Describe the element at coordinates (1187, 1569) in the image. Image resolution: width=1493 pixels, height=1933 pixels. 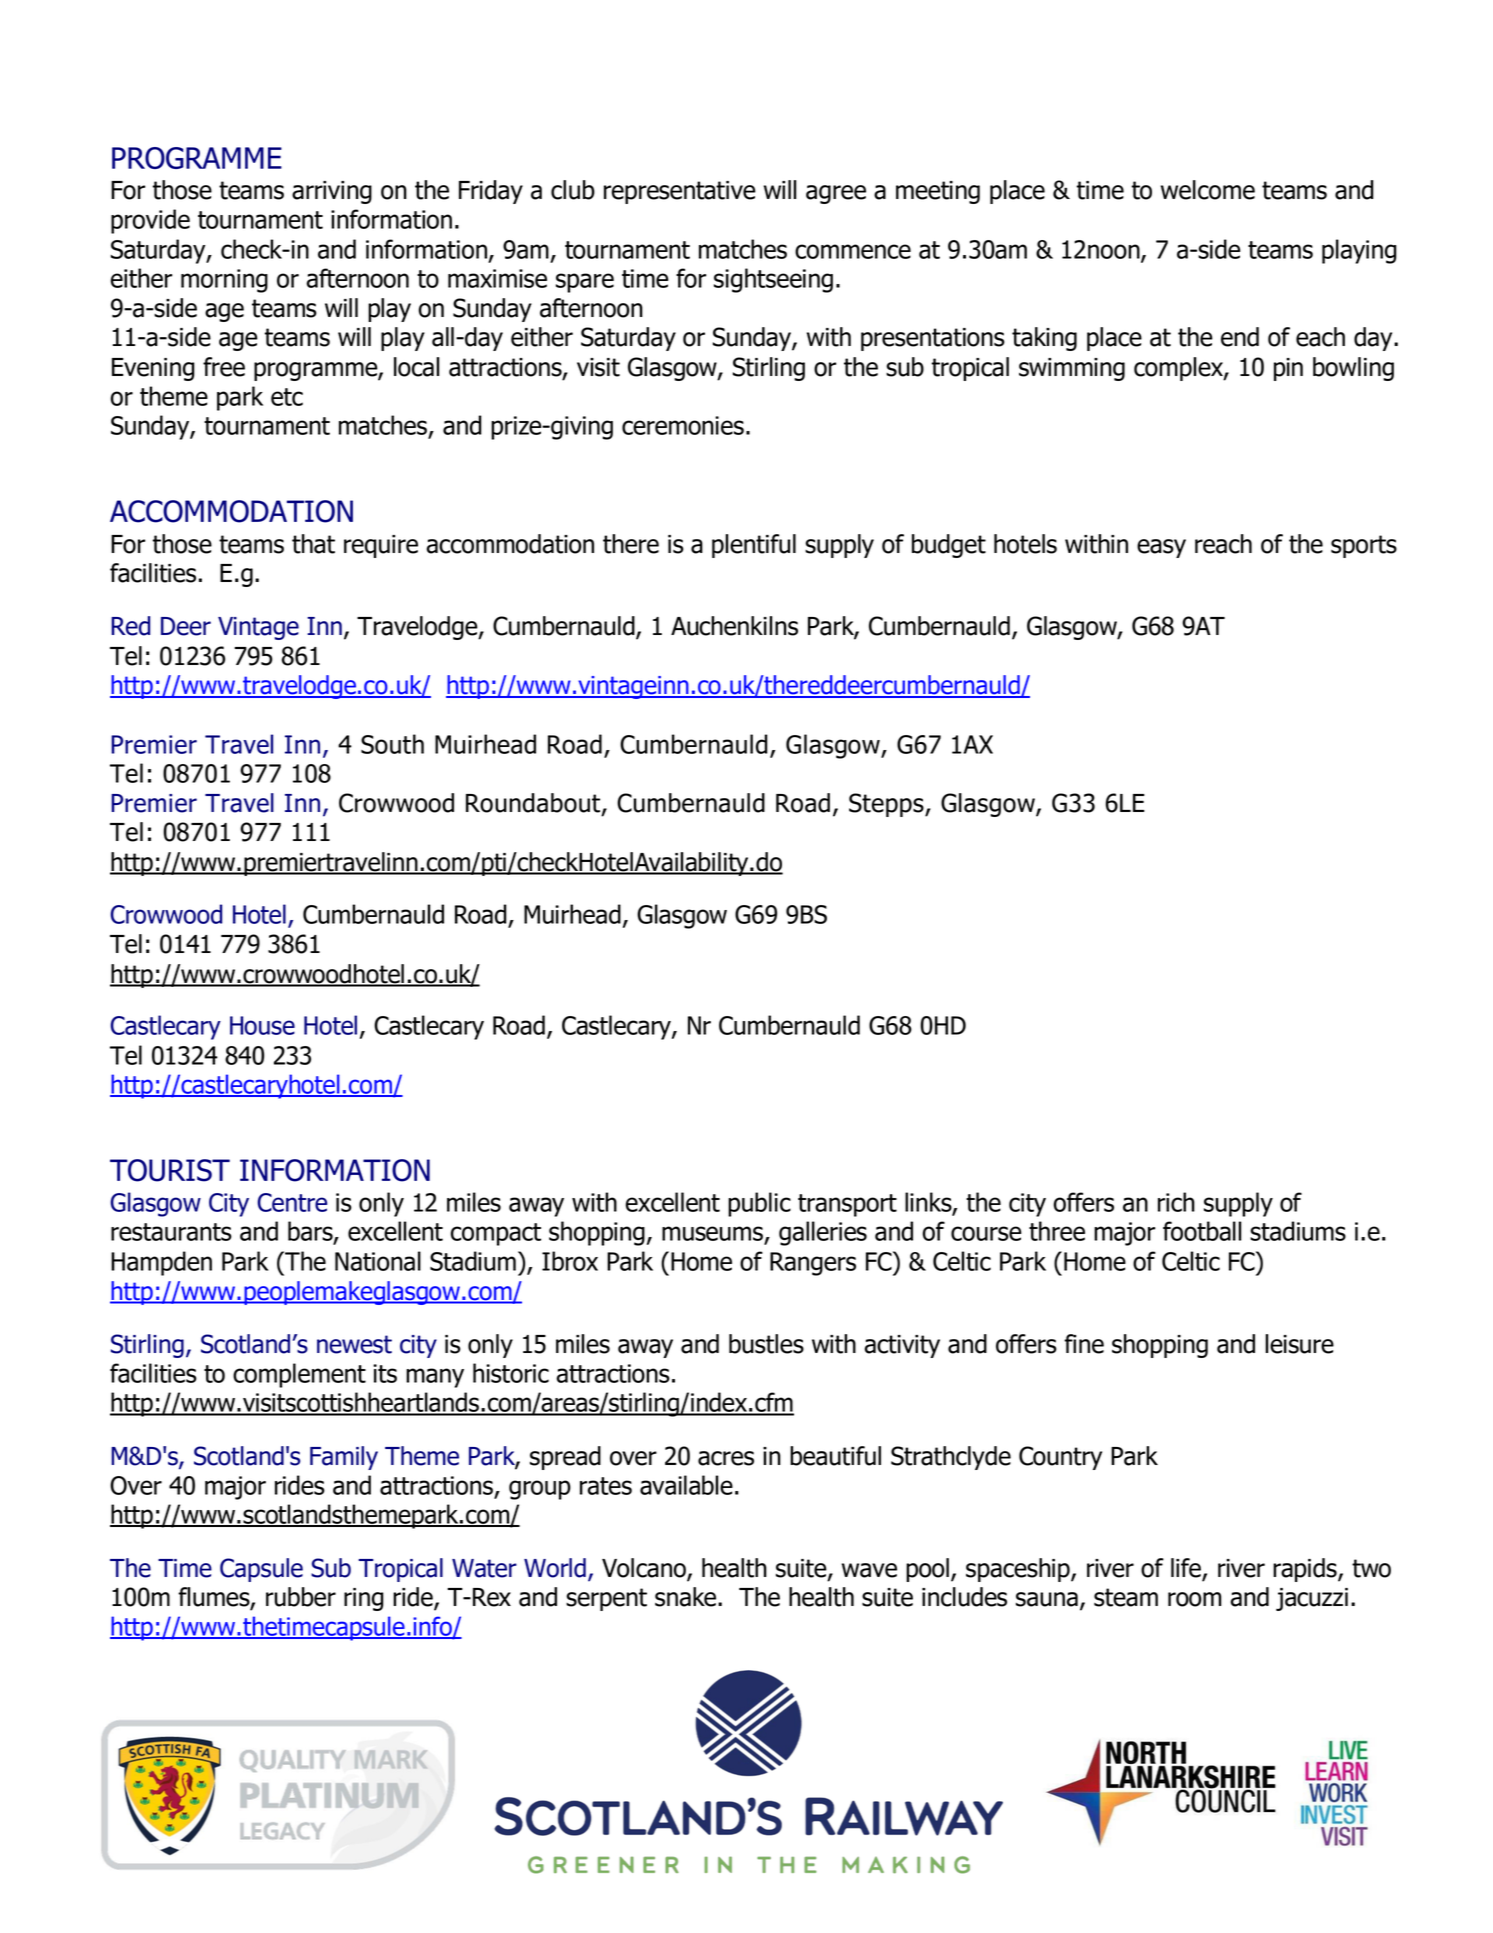
I see `life` at that location.
